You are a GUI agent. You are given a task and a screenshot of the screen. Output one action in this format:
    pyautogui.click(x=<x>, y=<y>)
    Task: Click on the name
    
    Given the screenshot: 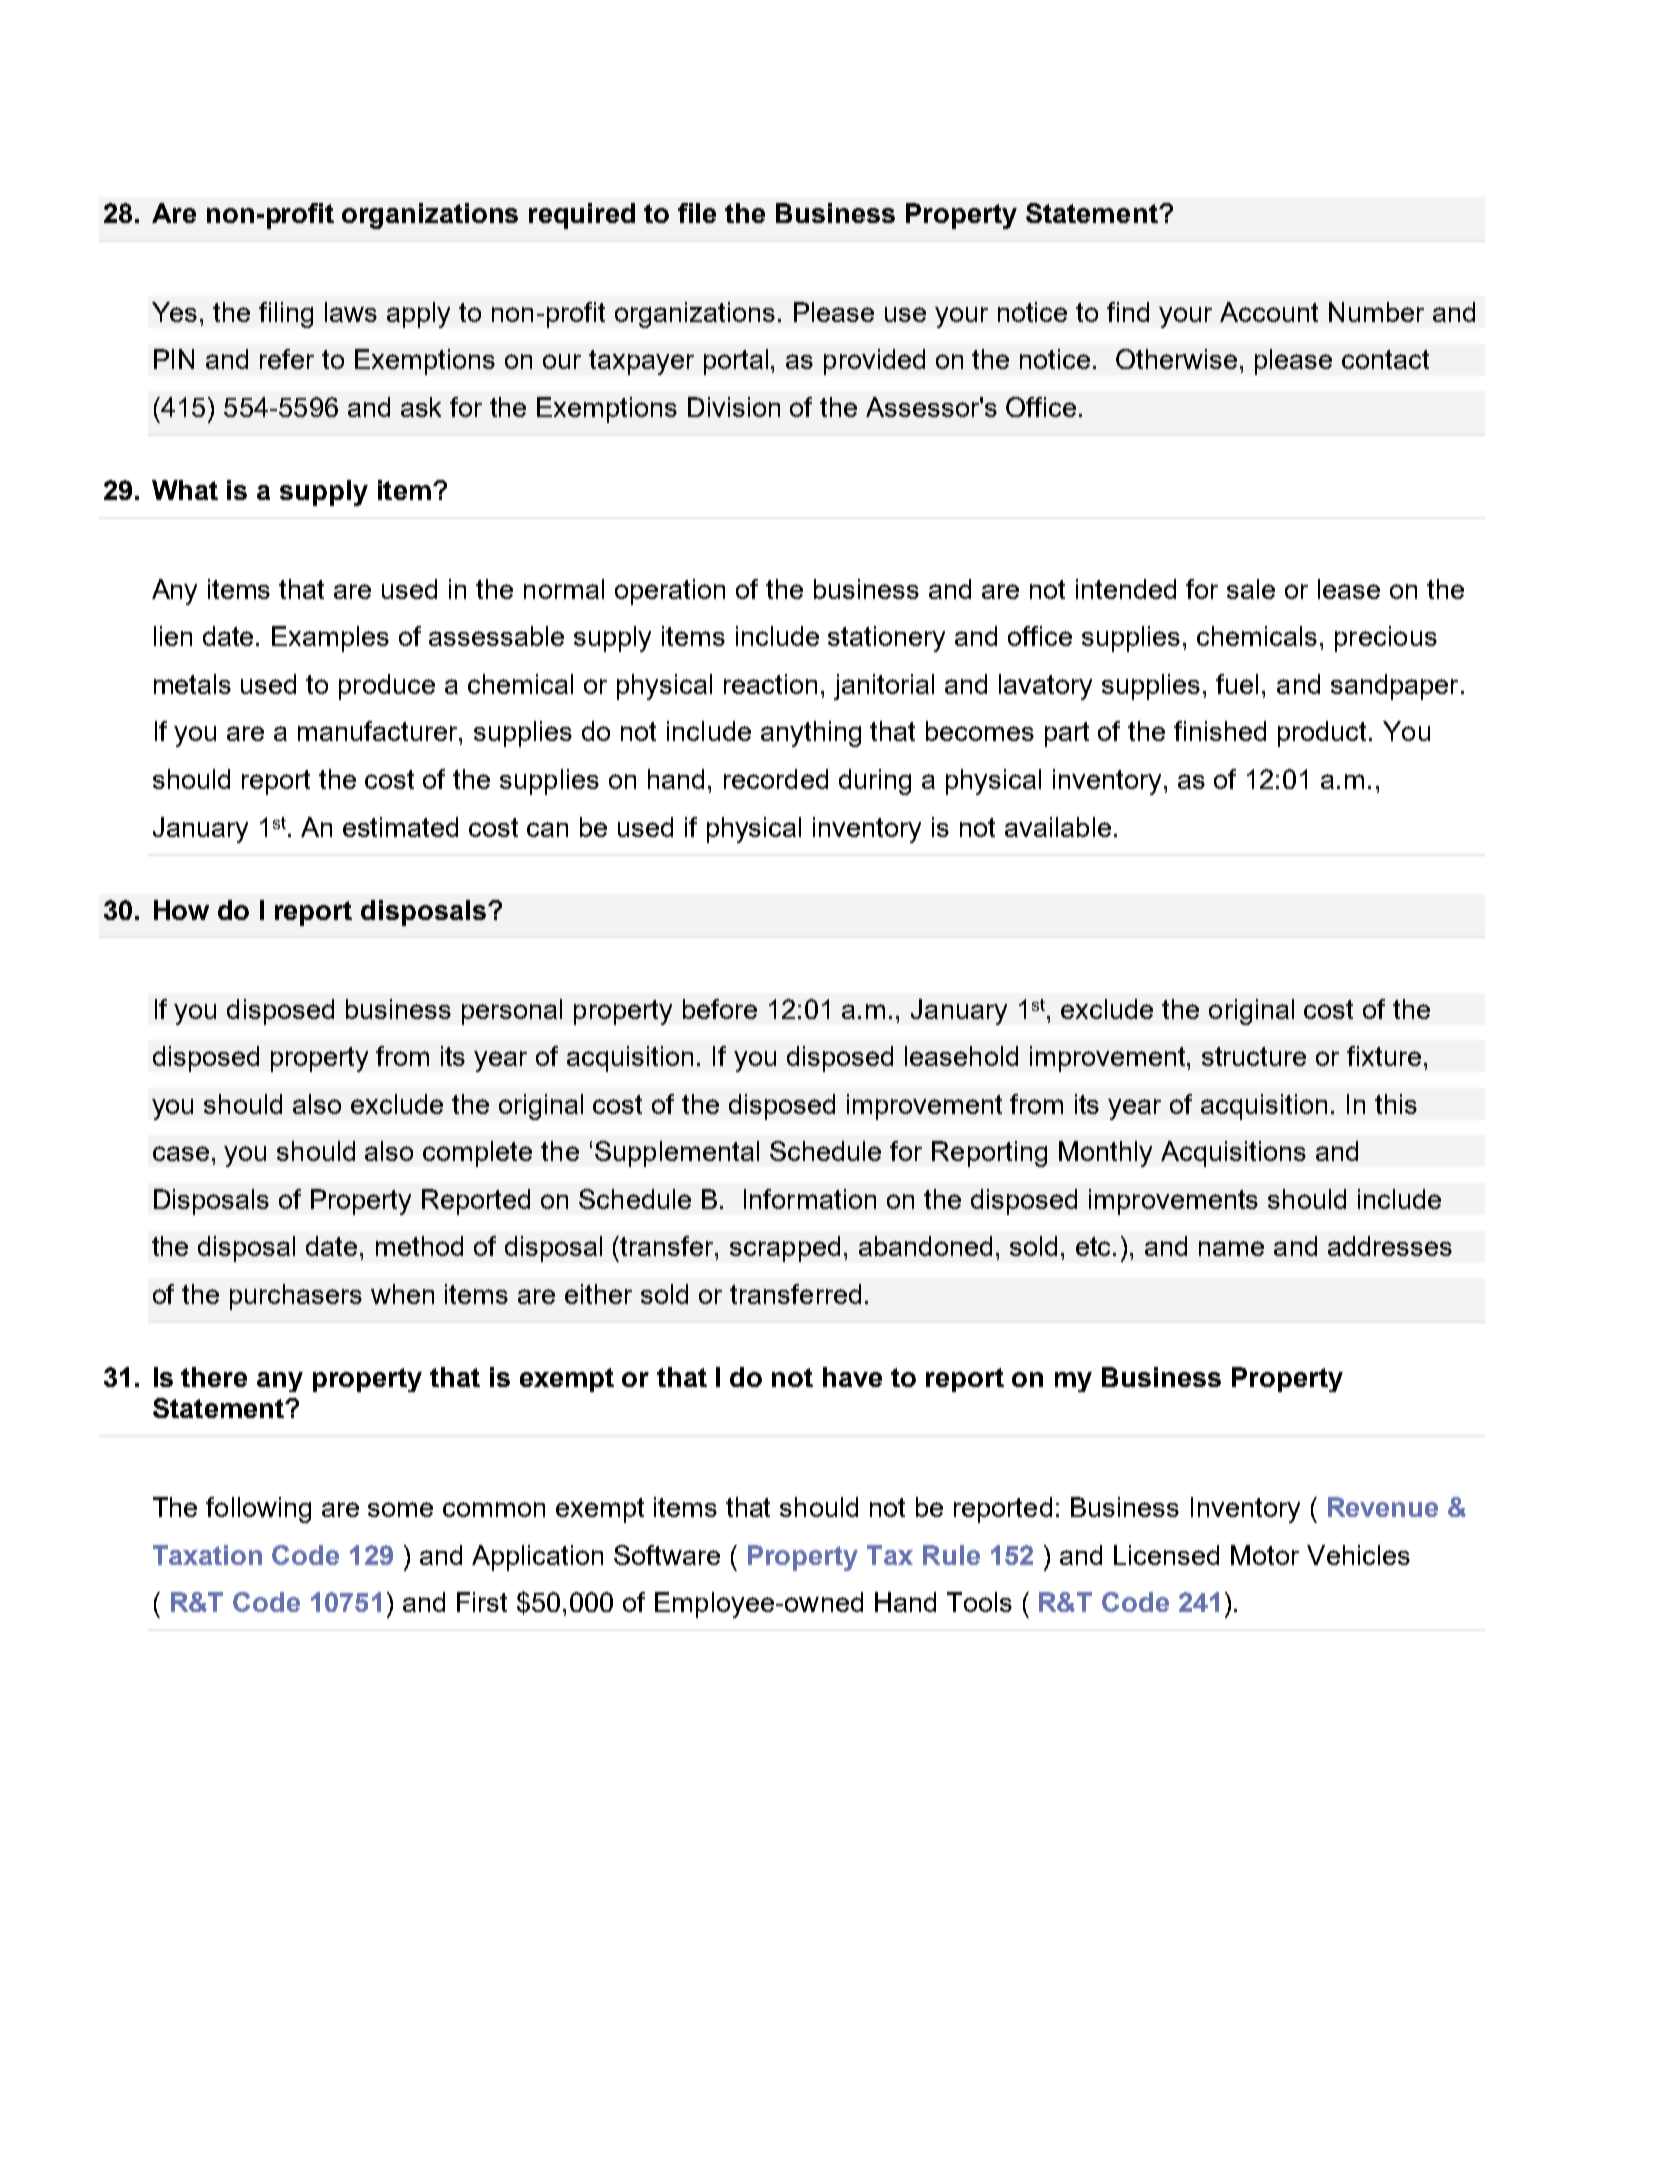 What is the action you would take?
    pyautogui.click(x=1231, y=1248)
